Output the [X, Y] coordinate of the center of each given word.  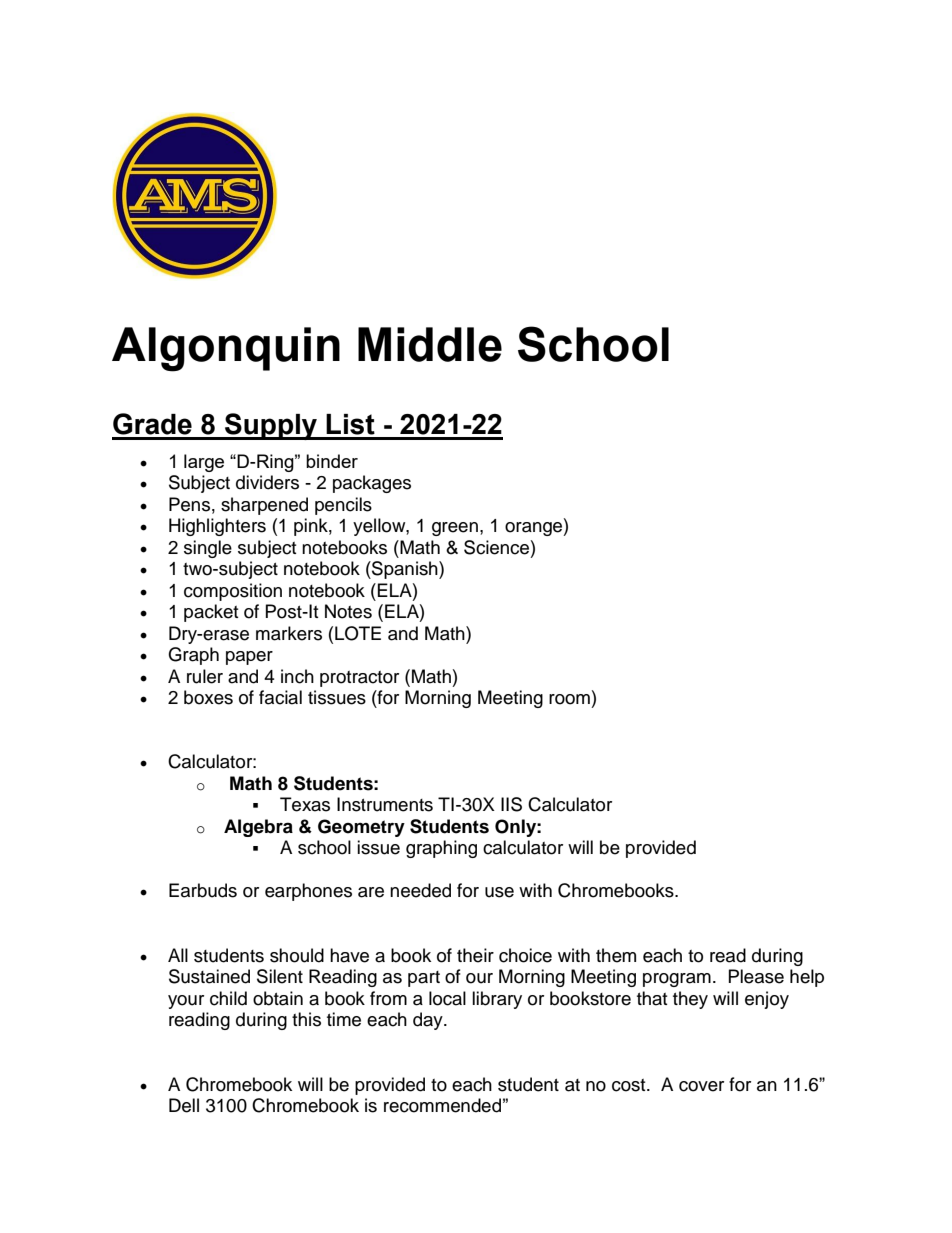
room [569, 699]
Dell [184, 1105]
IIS [511, 804]
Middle [430, 344]
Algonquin [226, 349]
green [455, 529]
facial [280, 697]
